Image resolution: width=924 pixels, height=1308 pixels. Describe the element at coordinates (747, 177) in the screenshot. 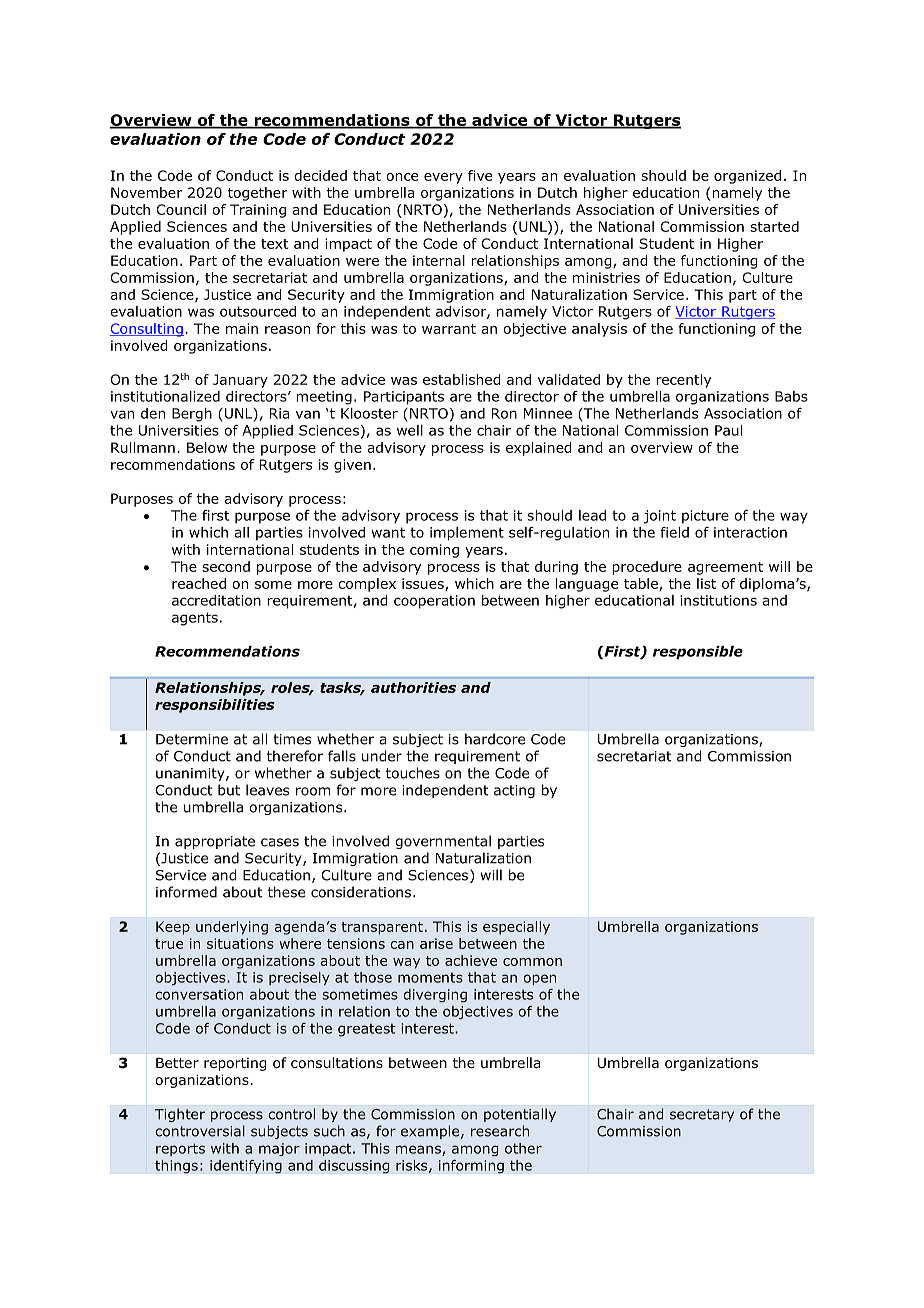

I see `organized` at that location.
